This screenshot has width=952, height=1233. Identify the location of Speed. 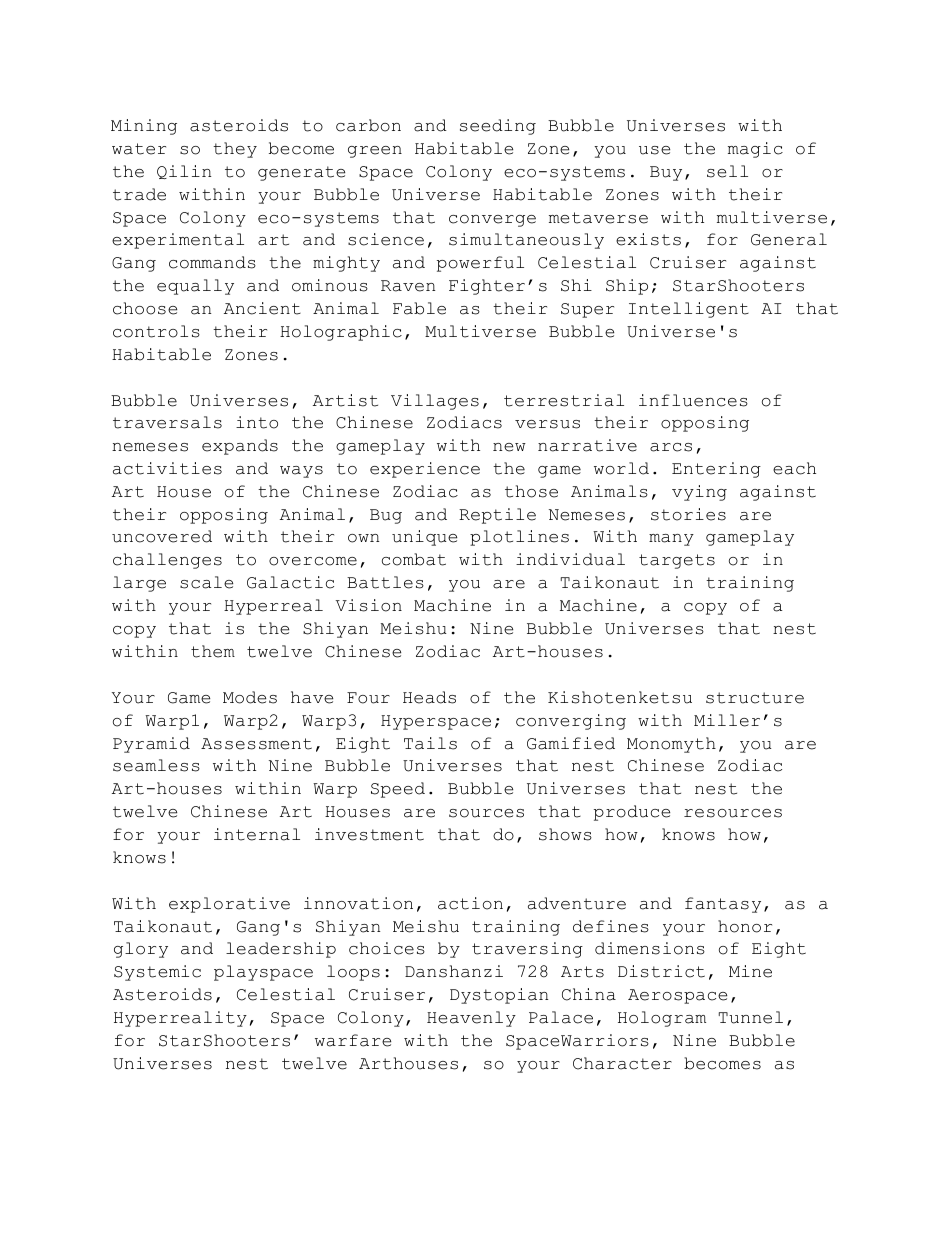
(398, 790).
